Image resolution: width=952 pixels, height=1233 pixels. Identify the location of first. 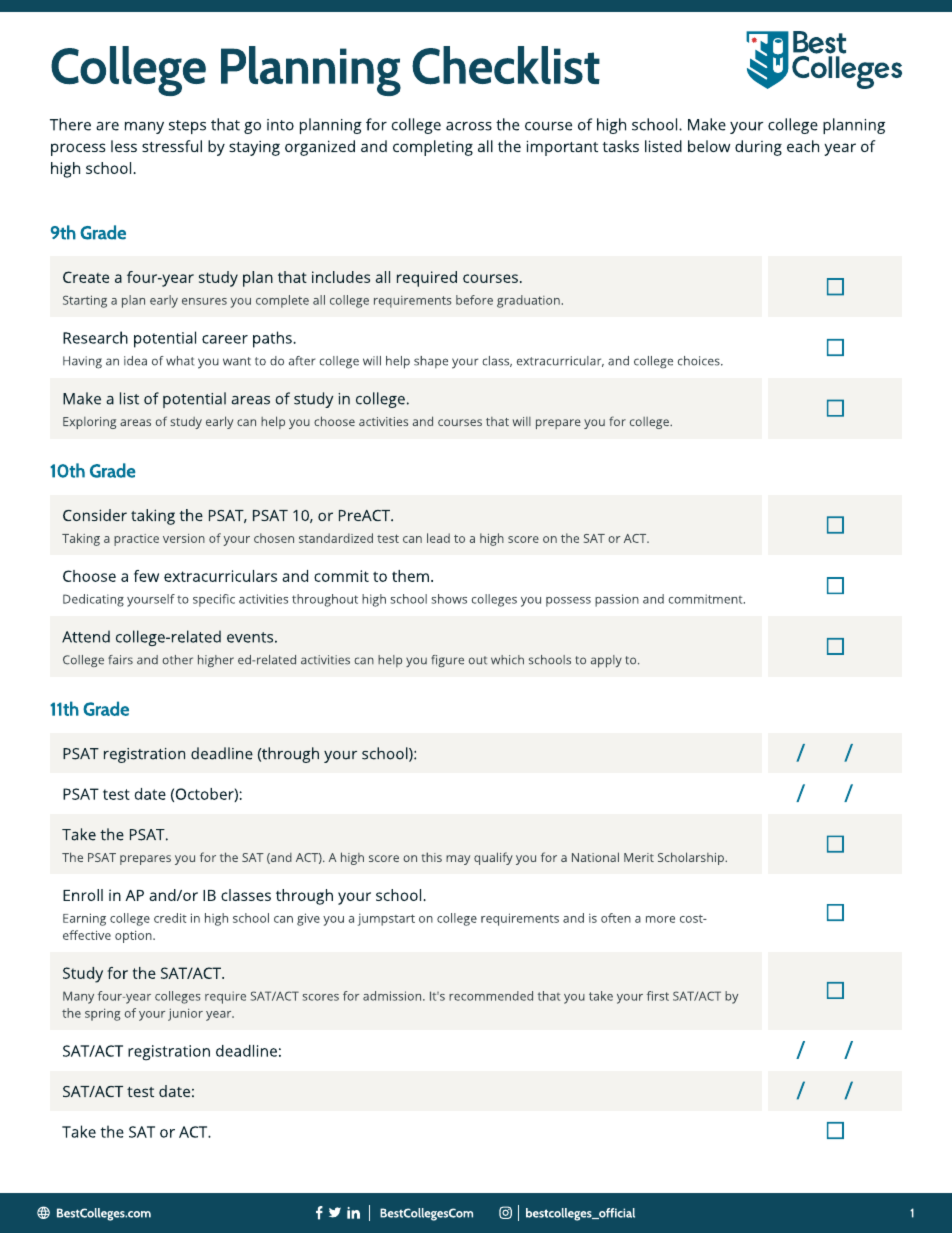
(658, 996).
